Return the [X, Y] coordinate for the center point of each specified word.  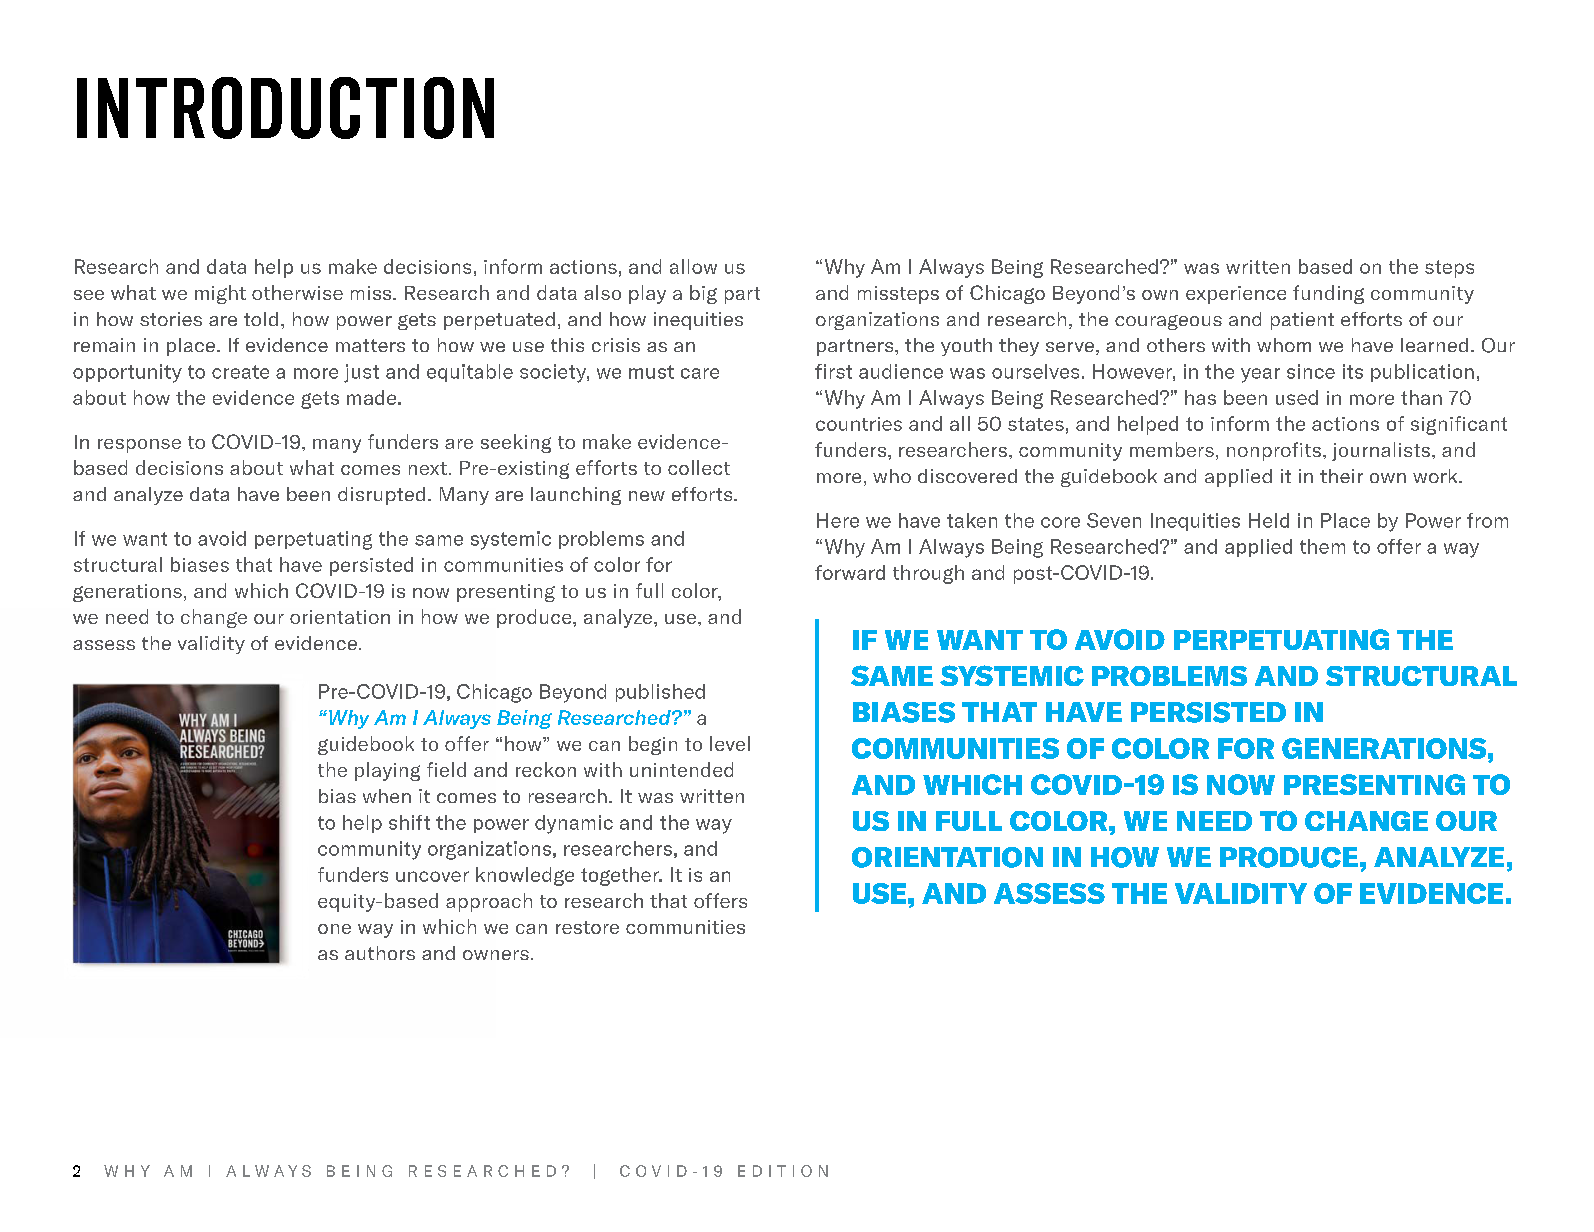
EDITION [783, 1171]
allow [693, 266]
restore [587, 927]
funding [1328, 294]
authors [380, 953]
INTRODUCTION [285, 108]
